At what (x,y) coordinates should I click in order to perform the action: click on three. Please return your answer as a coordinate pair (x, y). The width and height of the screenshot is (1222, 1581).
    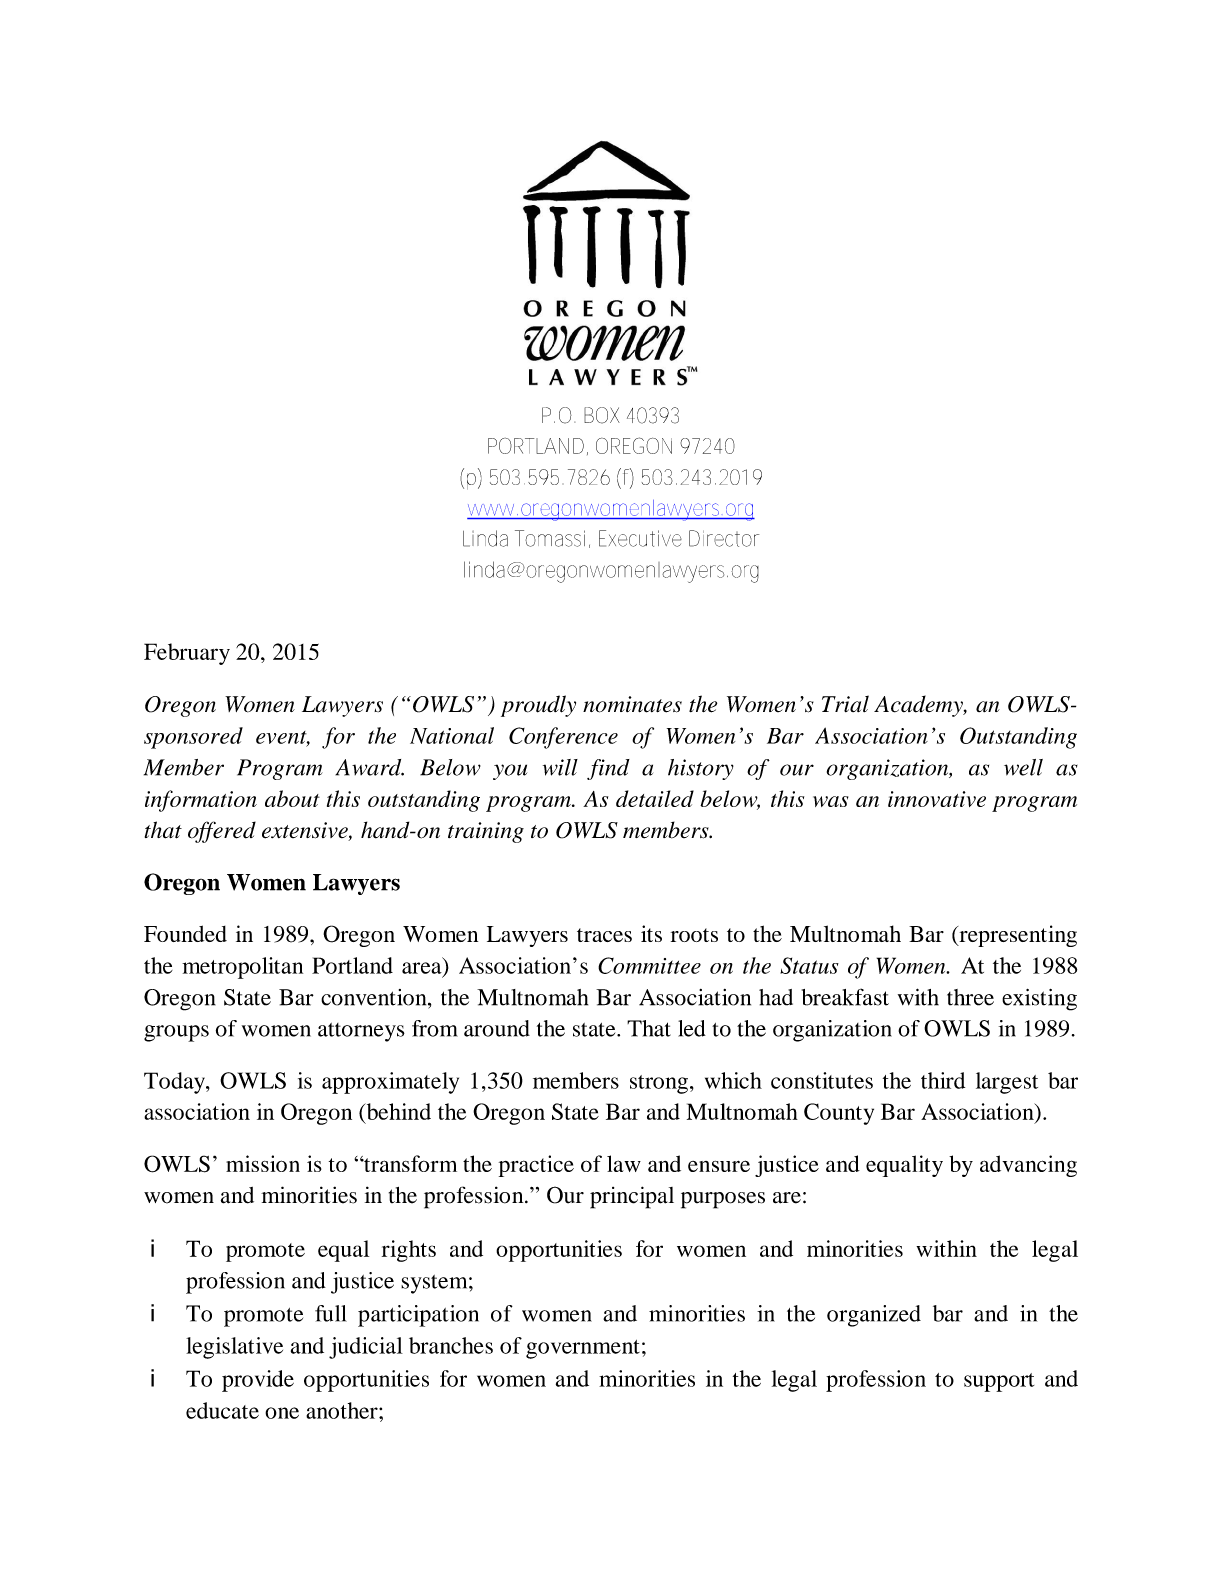
    Looking at the image, I should click on (970, 997).
